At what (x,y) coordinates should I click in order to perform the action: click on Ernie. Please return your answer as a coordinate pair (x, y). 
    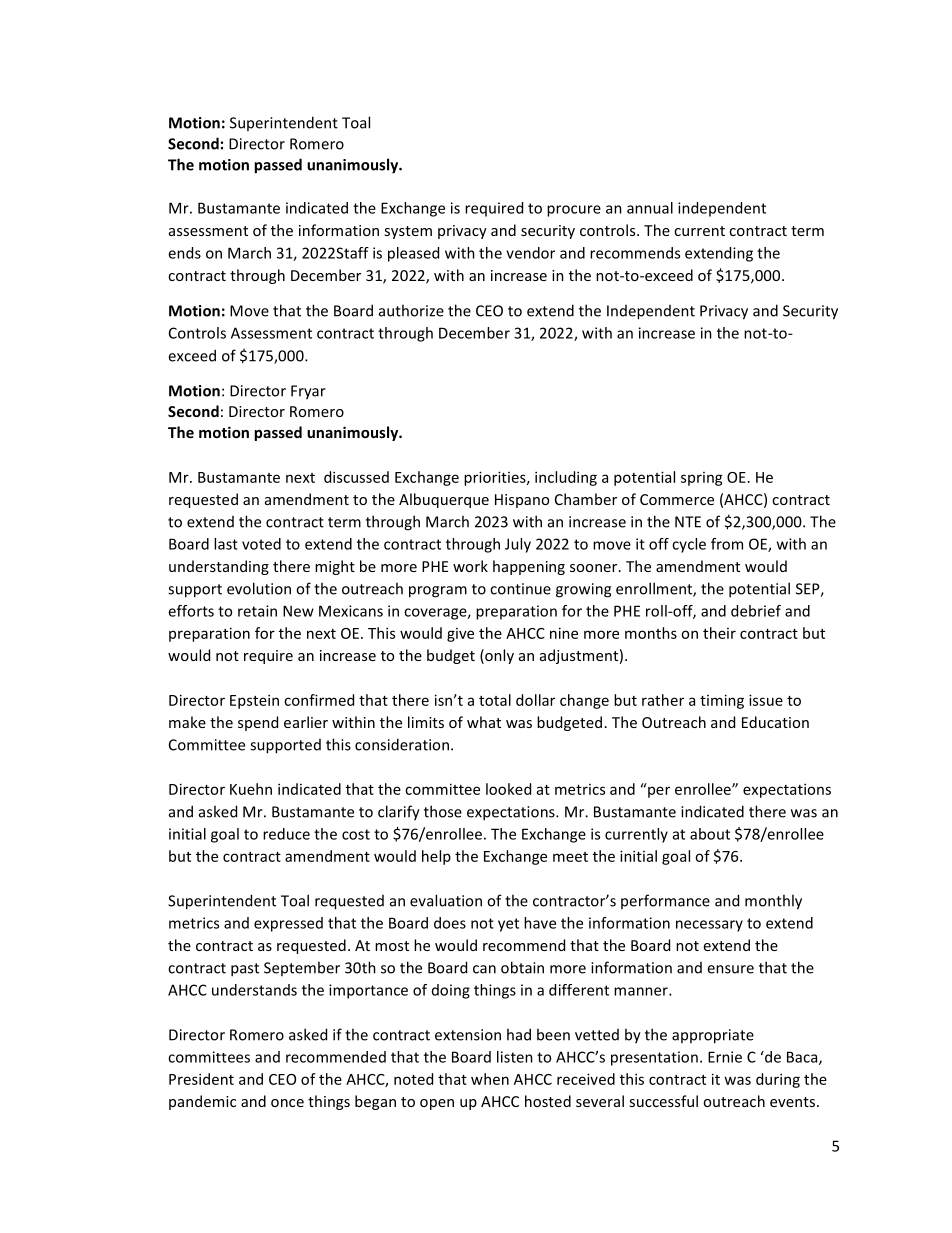
    Looking at the image, I should click on (725, 1057).
